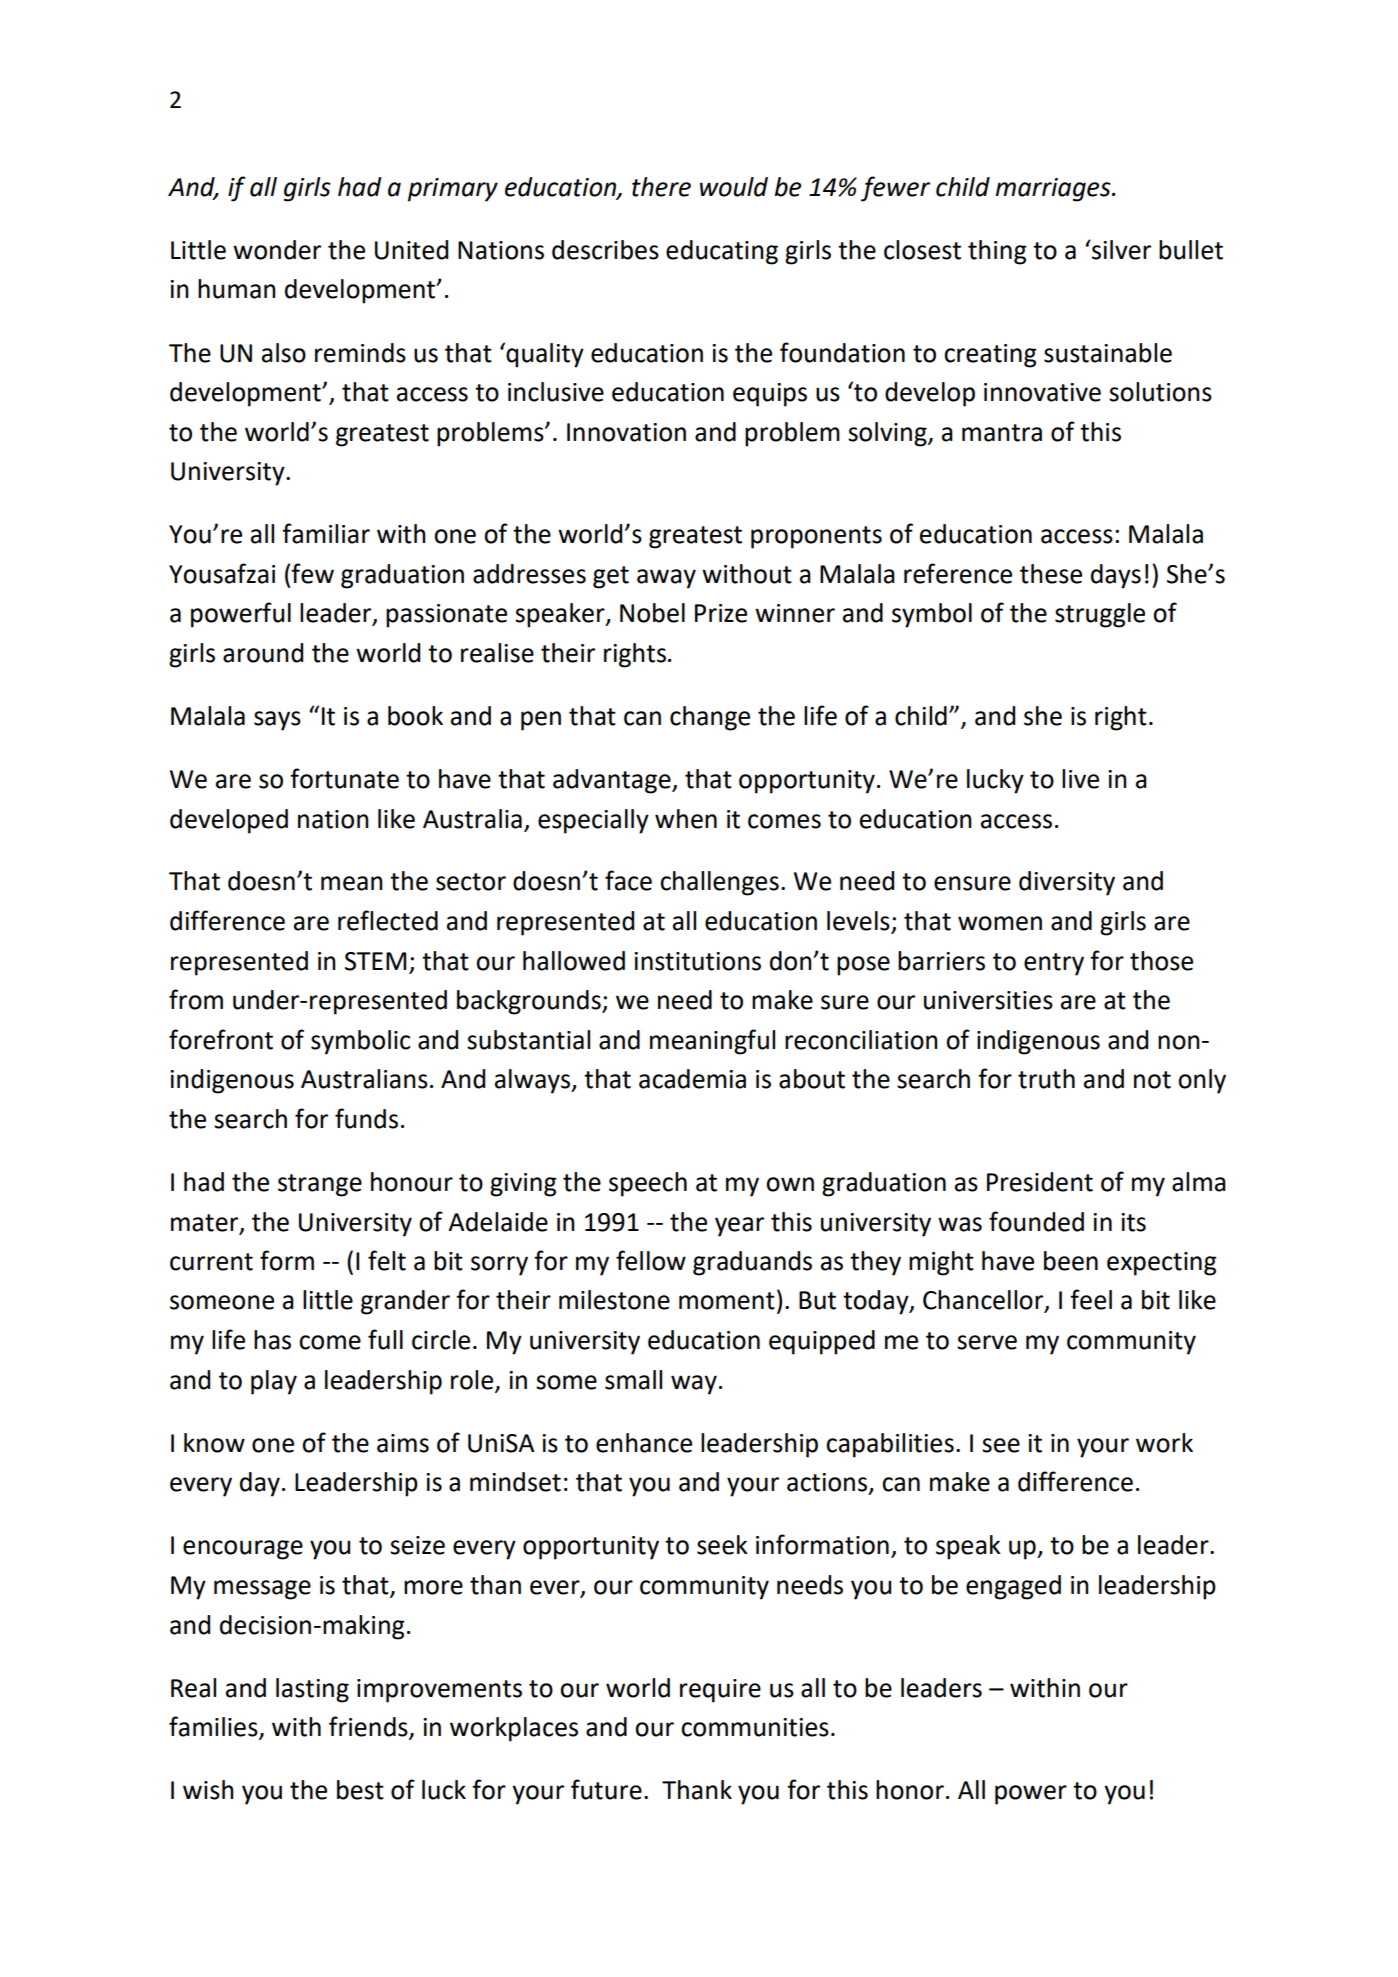 This screenshot has width=1398, height=1977. What do you see at coordinates (277, 250) in the screenshot?
I see `wonder` at bounding box center [277, 250].
